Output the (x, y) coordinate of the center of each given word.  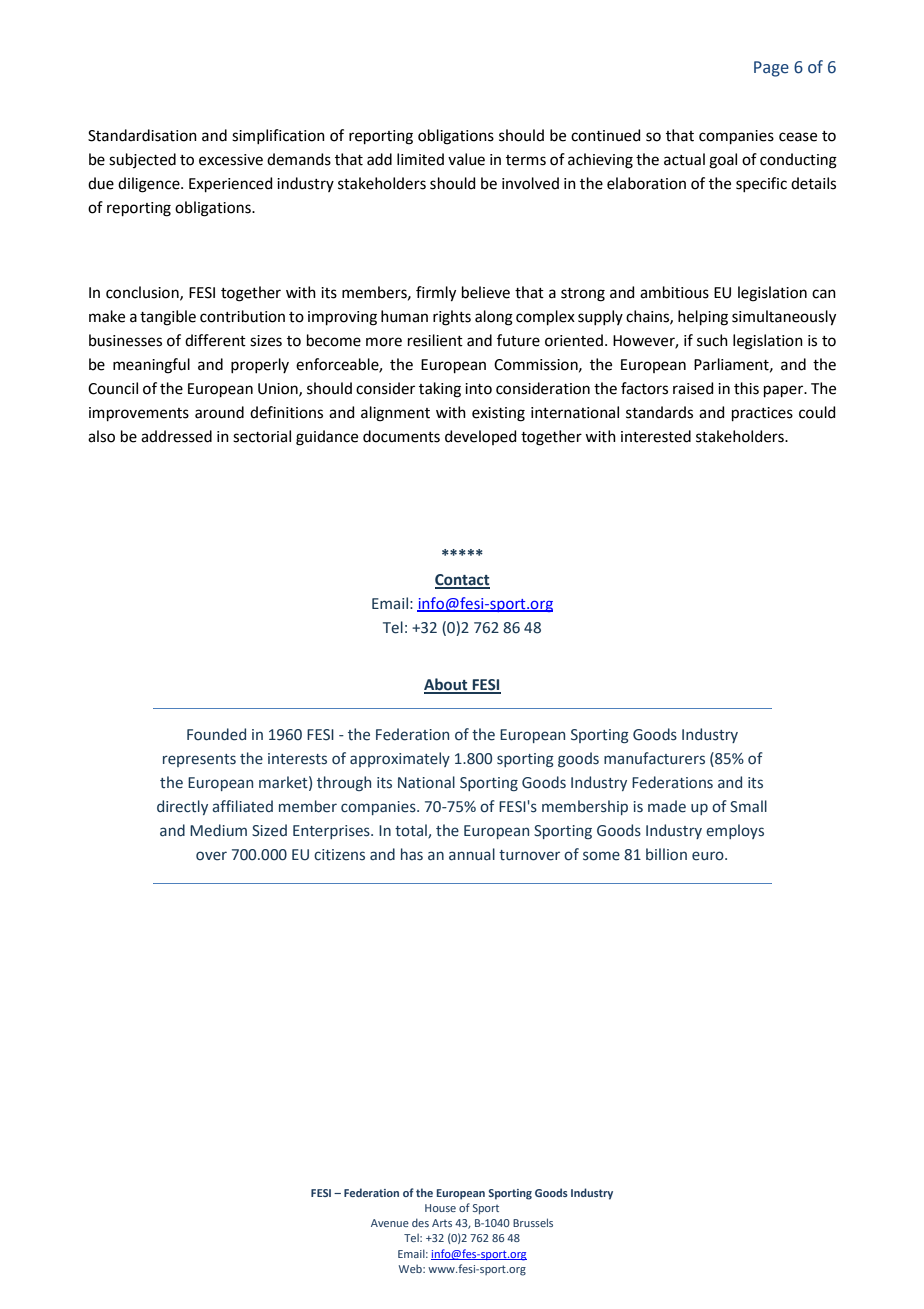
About (447, 685)
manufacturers (654, 758)
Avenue (390, 1223)
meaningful (151, 366)
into (478, 389)
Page (771, 69)
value (466, 159)
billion (666, 854)
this (746, 388)
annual (472, 854)
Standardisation (142, 135)
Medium (218, 830)
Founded (216, 734)
